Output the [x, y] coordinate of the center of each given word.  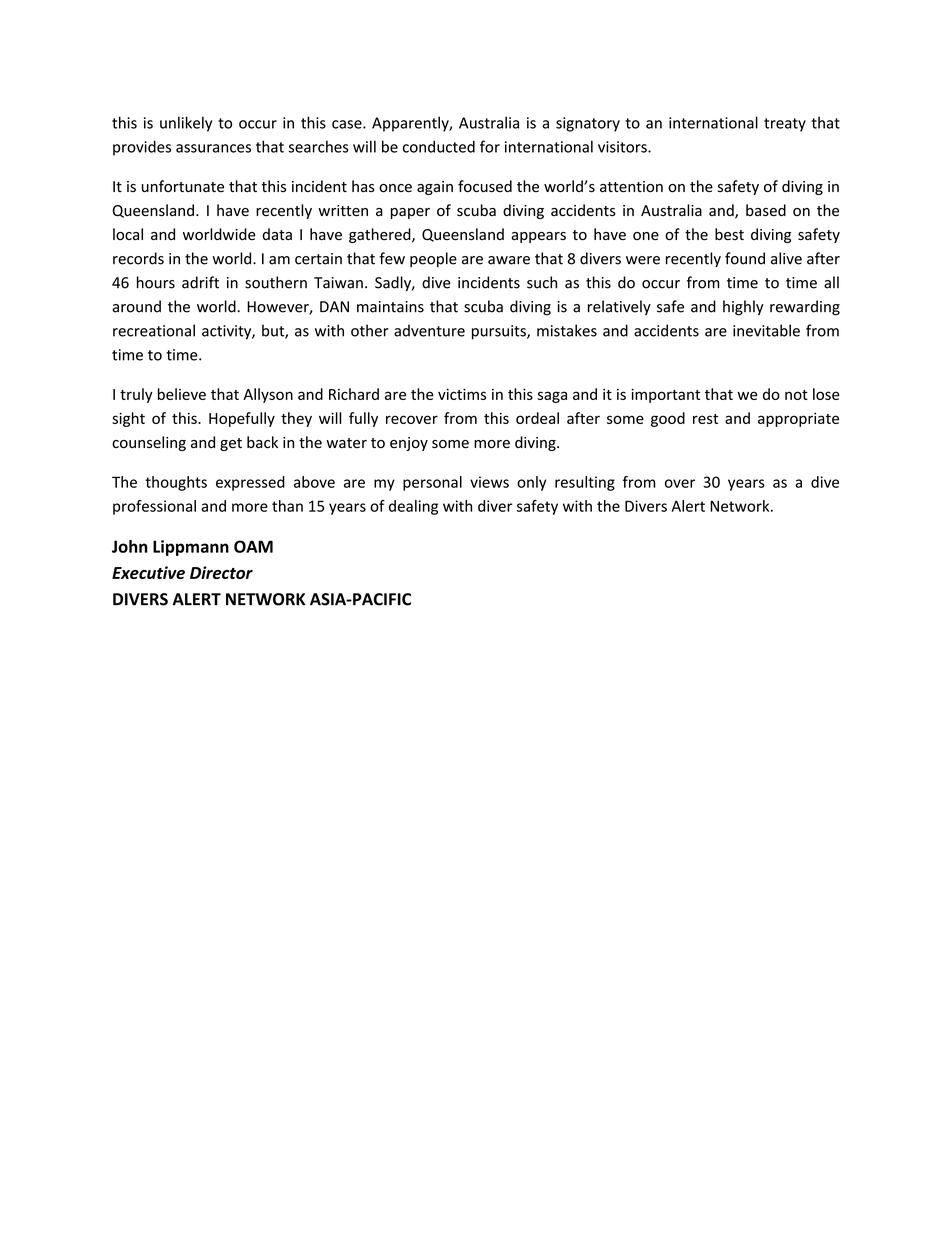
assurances [213, 148]
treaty [785, 125]
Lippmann [191, 548]
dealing [413, 507]
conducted [439, 146]
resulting [585, 483]
